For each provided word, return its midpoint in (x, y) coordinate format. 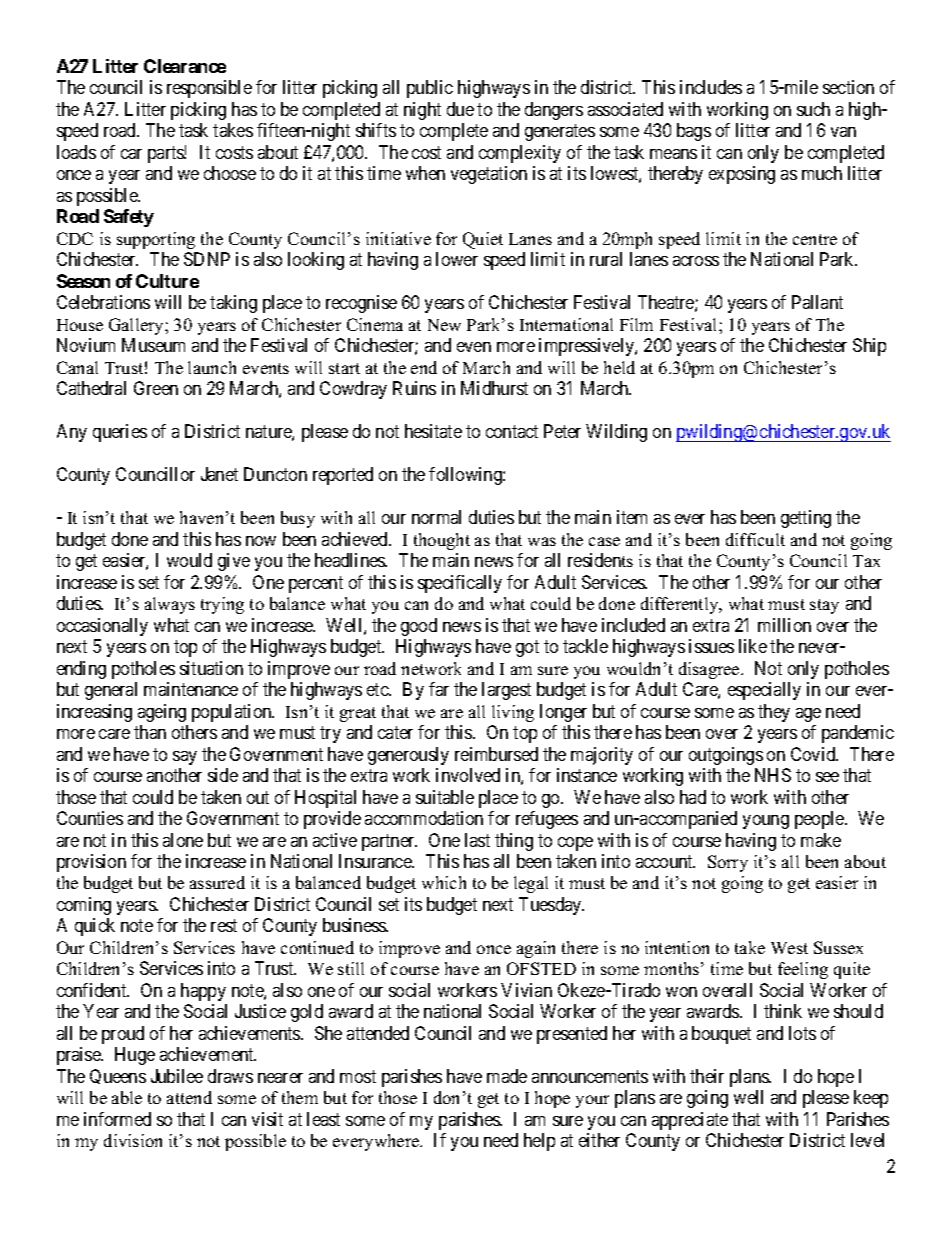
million (784, 625)
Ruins (414, 388)
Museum (153, 345)
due (460, 109)
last (477, 840)
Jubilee (177, 1076)
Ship (869, 347)
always (170, 605)
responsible (209, 89)
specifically (460, 584)
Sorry (728, 863)
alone (183, 840)
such (813, 109)
